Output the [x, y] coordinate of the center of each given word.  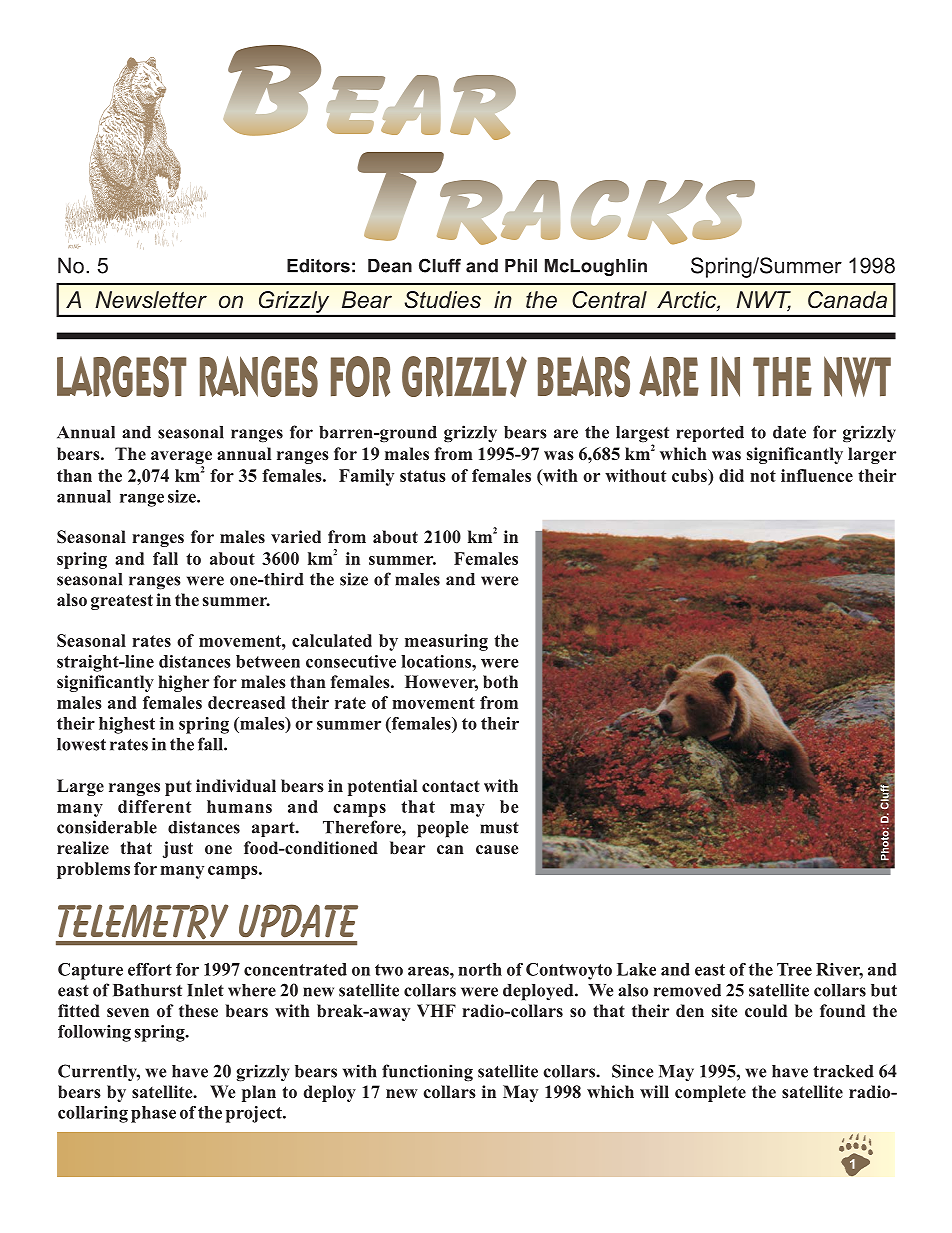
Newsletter [151, 300]
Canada [847, 299]
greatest [122, 602]
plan [259, 1093]
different [155, 806]
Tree [794, 969]
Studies [443, 300]
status [423, 476]
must [499, 828]
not [763, 476]
